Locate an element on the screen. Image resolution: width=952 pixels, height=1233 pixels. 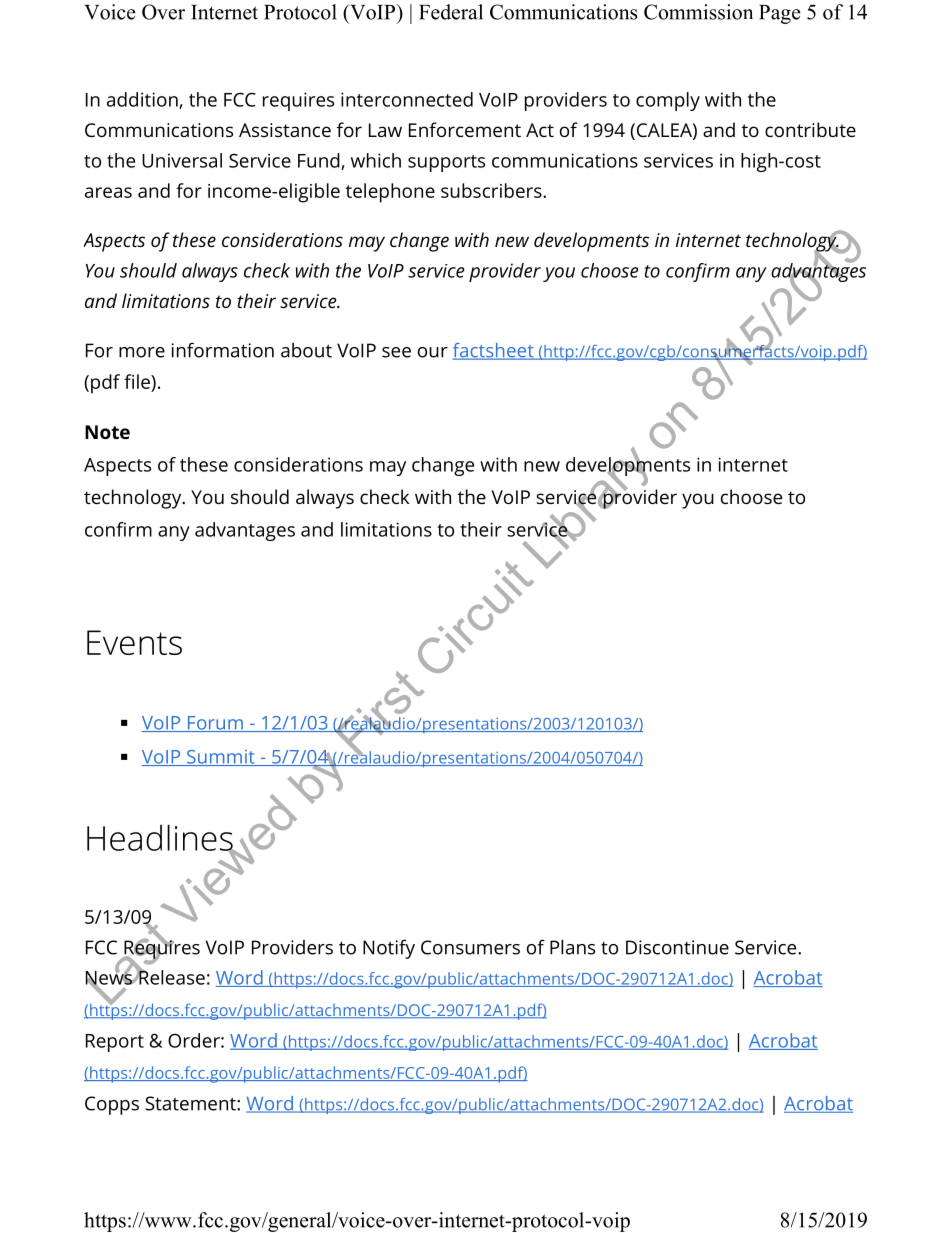
Report is located at coordinates (115, 1043).
